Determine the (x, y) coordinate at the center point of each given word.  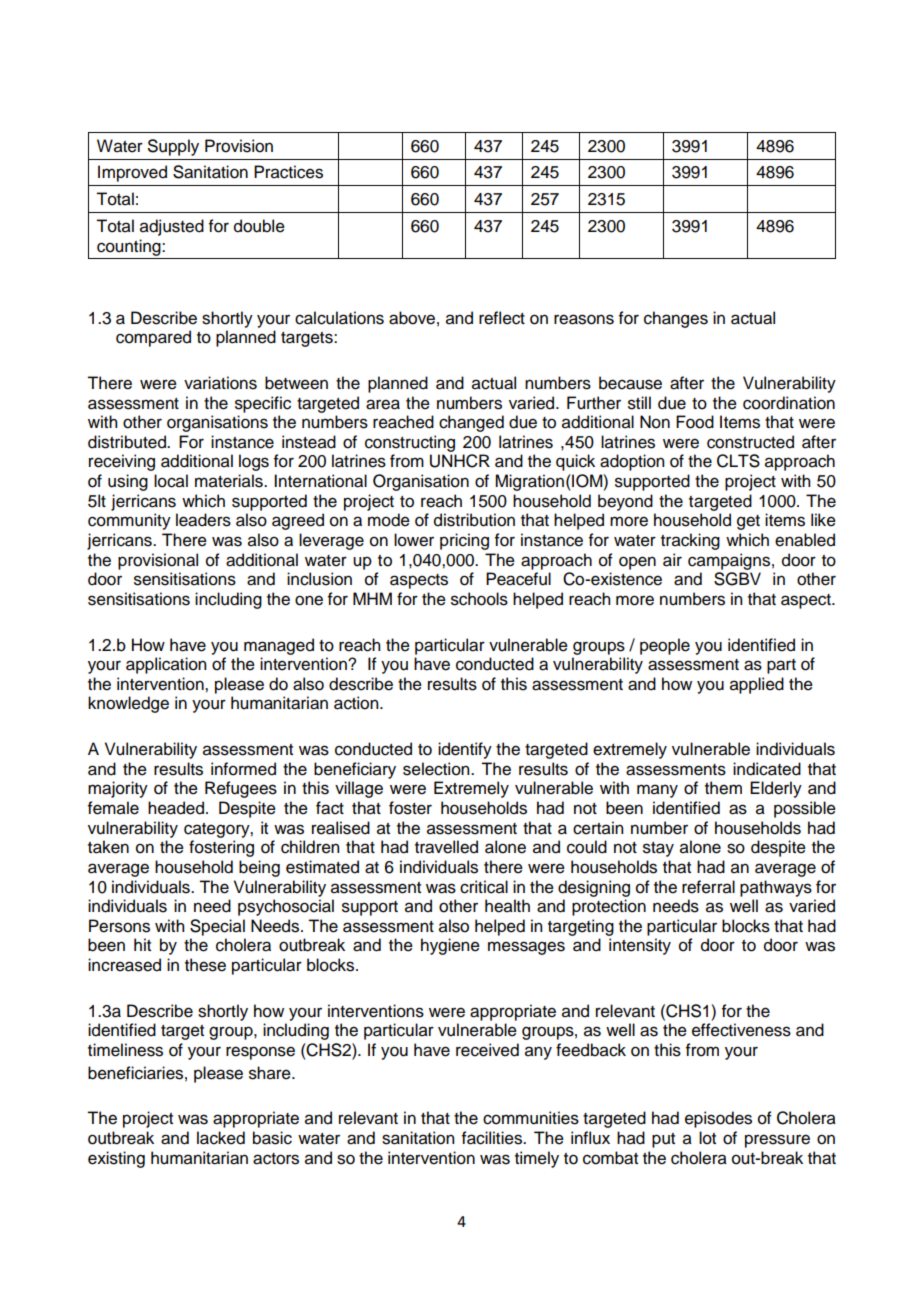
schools (479, 599)
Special (217, 927)
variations (220, 383)
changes (676, 319)
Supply (173, 147)
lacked (221, 1138)
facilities (493, 1138)
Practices (288, 172)
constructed (750, 442)
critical (484, 887)
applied (757, 685)
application (166, 665)
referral (708, 887)
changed (471, 423)
